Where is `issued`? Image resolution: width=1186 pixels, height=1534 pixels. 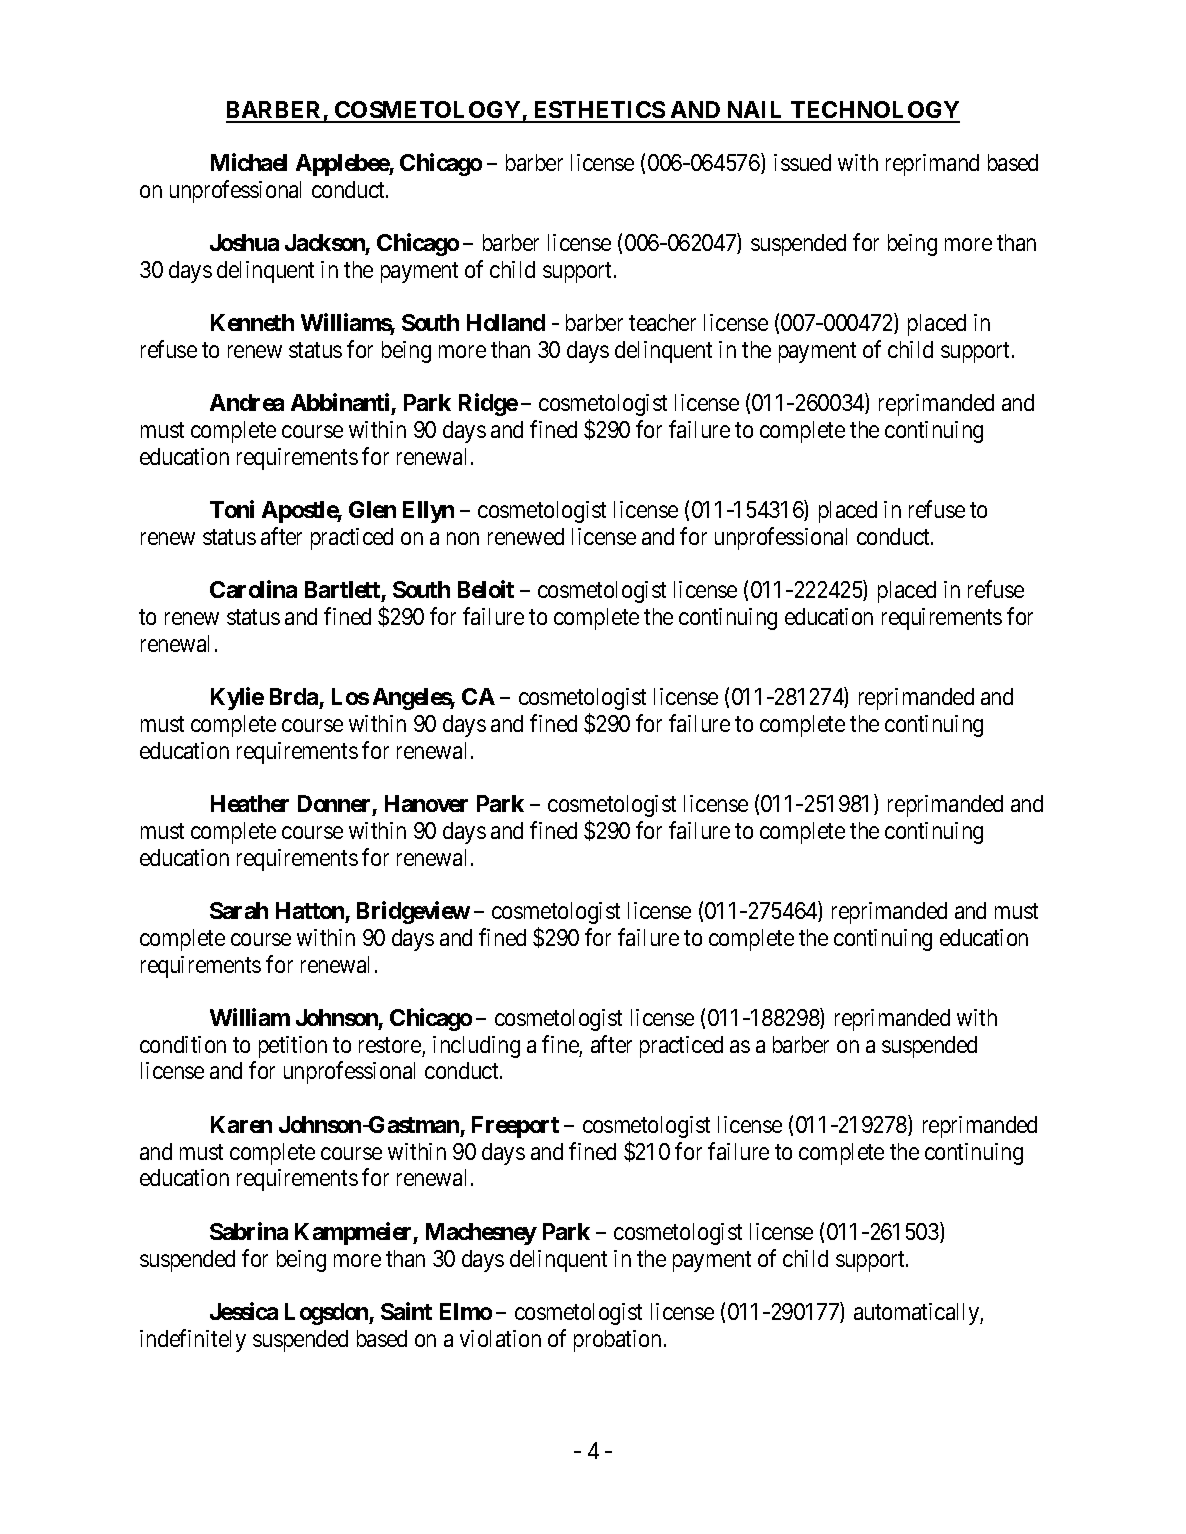 issued is located at coordinates (802, 162).
